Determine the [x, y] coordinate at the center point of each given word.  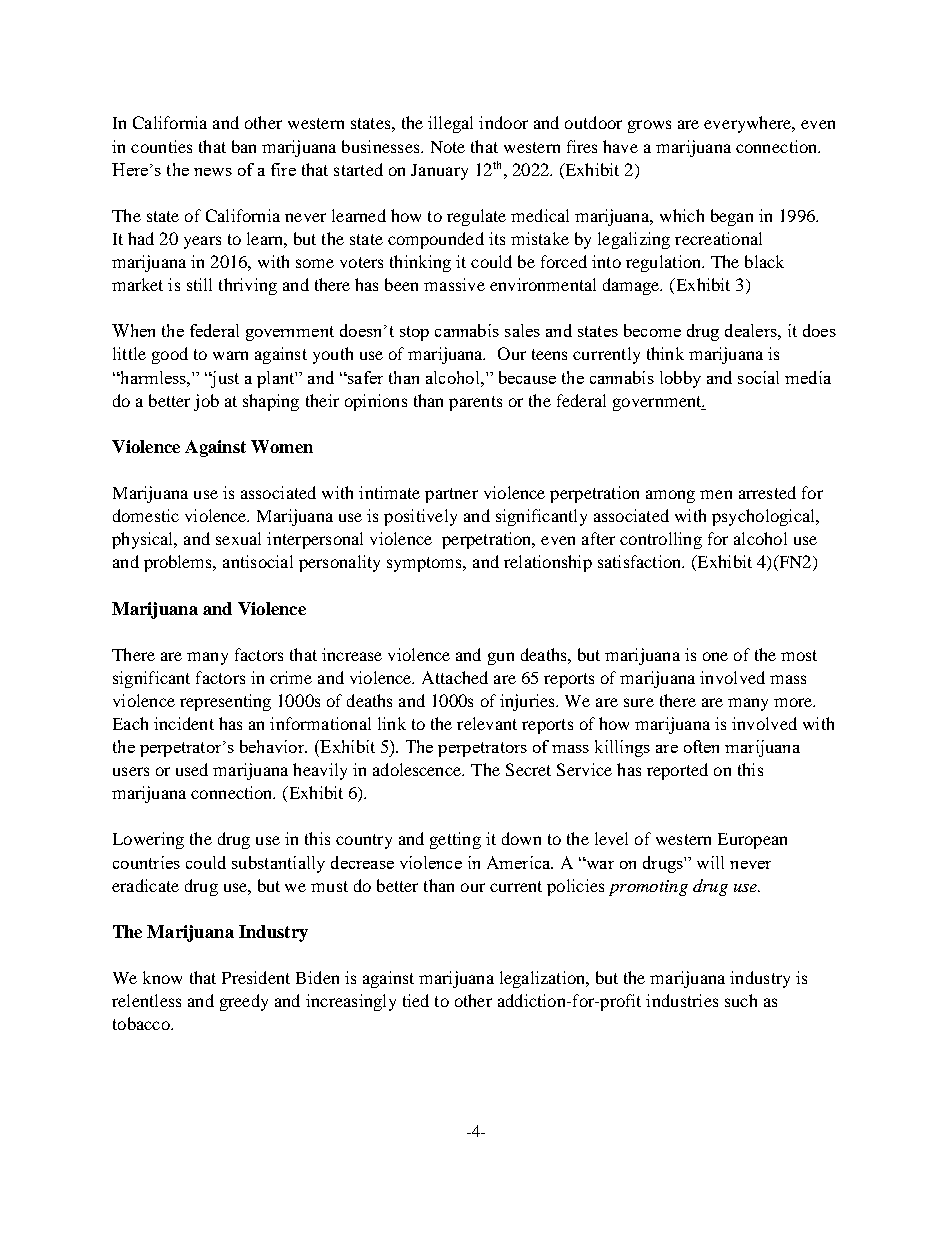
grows [649, 126]
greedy [244, 1002]
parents [475, 403]
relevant [487, 723]
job [206, 402]
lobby [680, 379]
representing [225, 702]
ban [244, 146]
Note [448, 147]
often [701, 746]
